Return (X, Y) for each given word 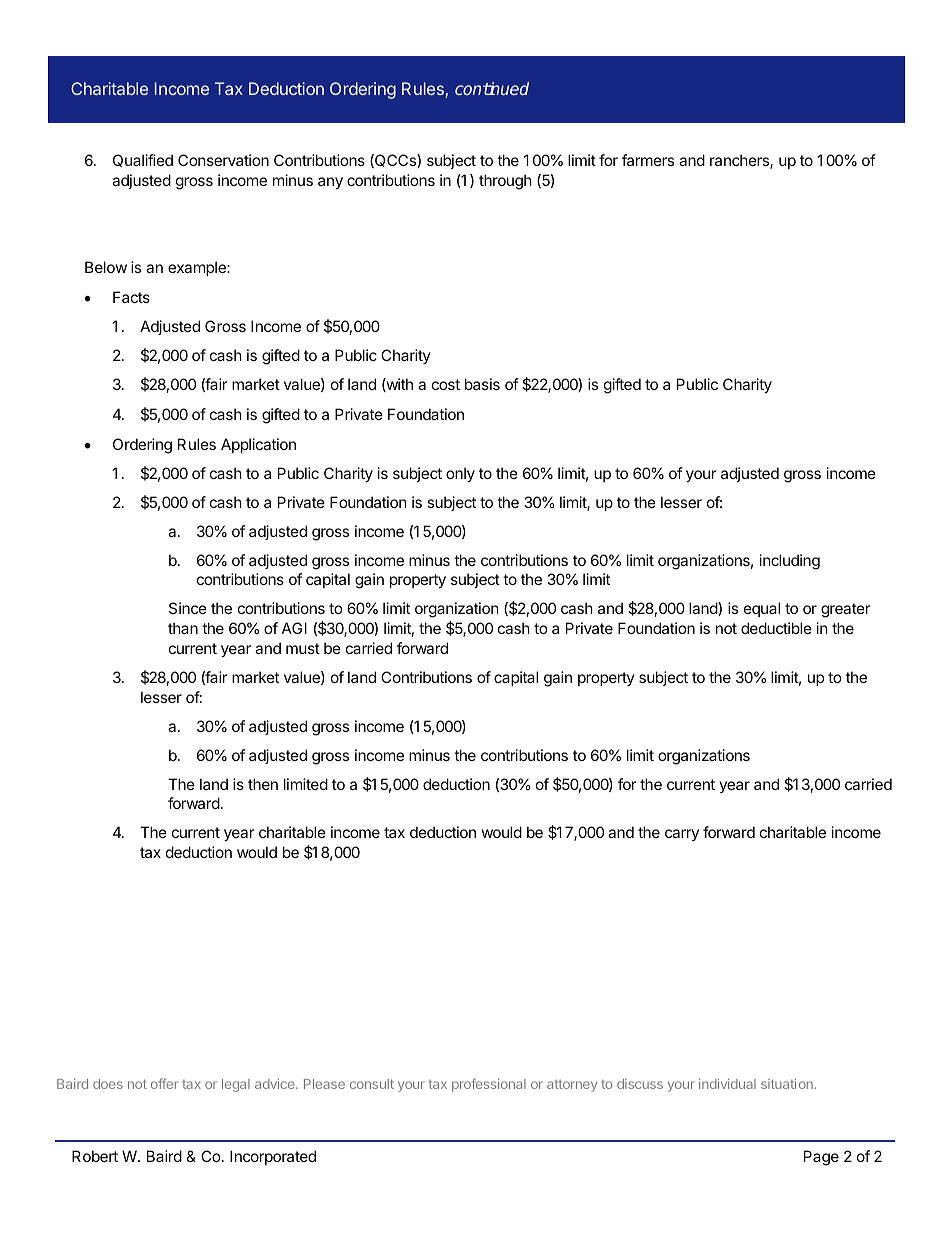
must (303, 648)
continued (492, 88)
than (183, 628)
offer (164, 1083)
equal (762, 609)
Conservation (223, 160)
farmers (648, 160)
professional (489, 1085)
